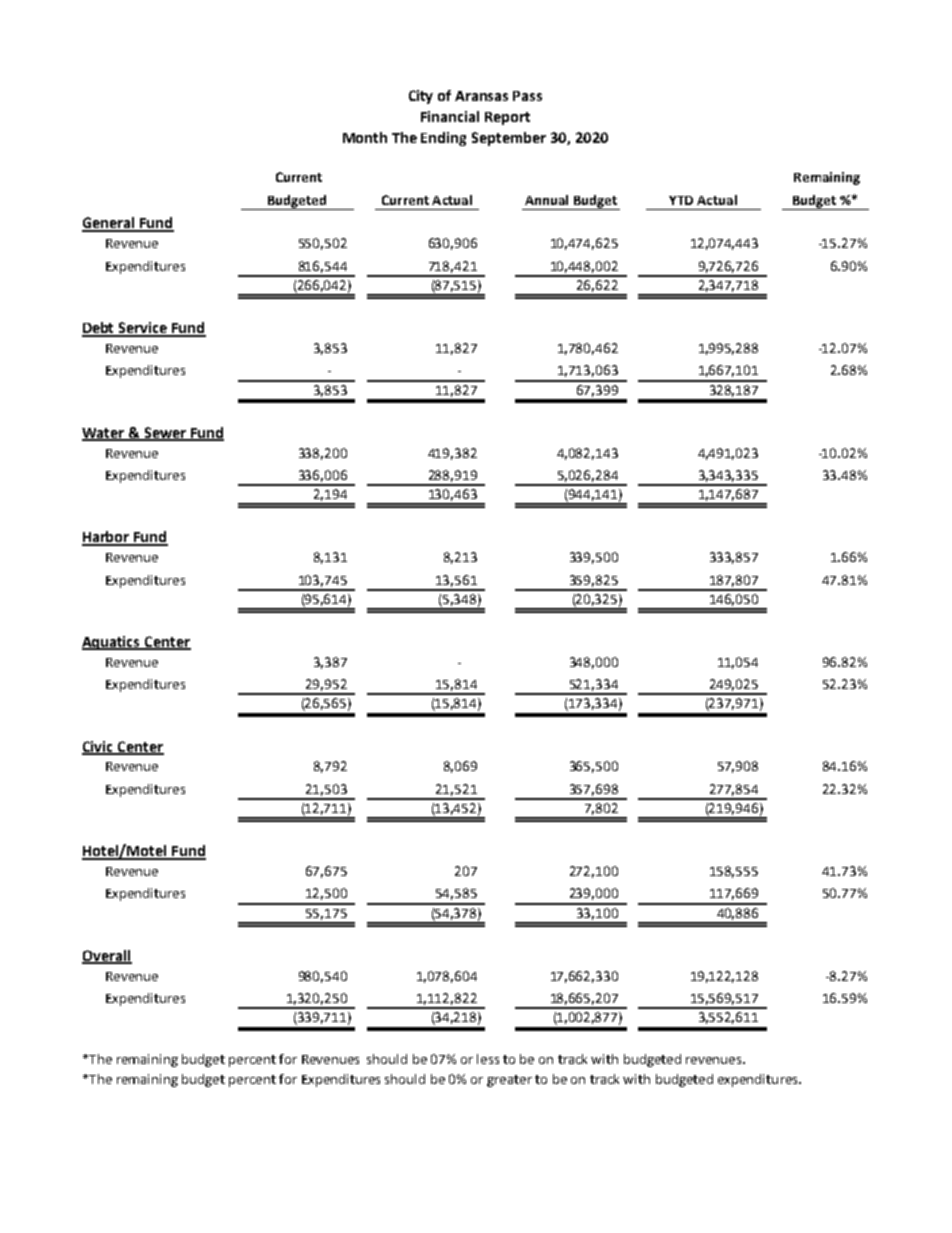 The image size is (952, 1233). Describe the element at coordinates (104, 434) in the screenshot. I see `Water` at that location.
